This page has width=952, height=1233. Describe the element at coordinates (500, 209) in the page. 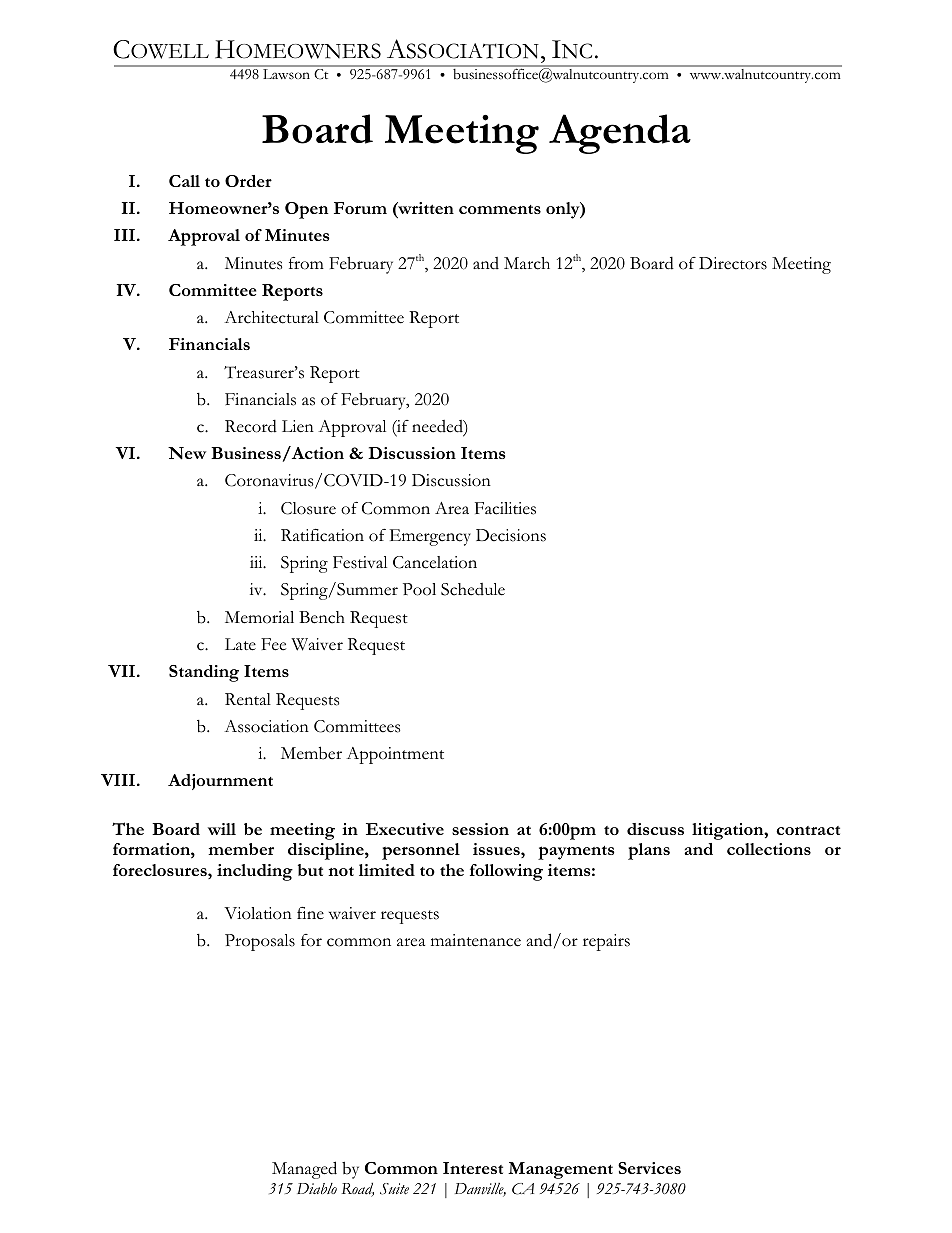

I see `comments` at that location.
